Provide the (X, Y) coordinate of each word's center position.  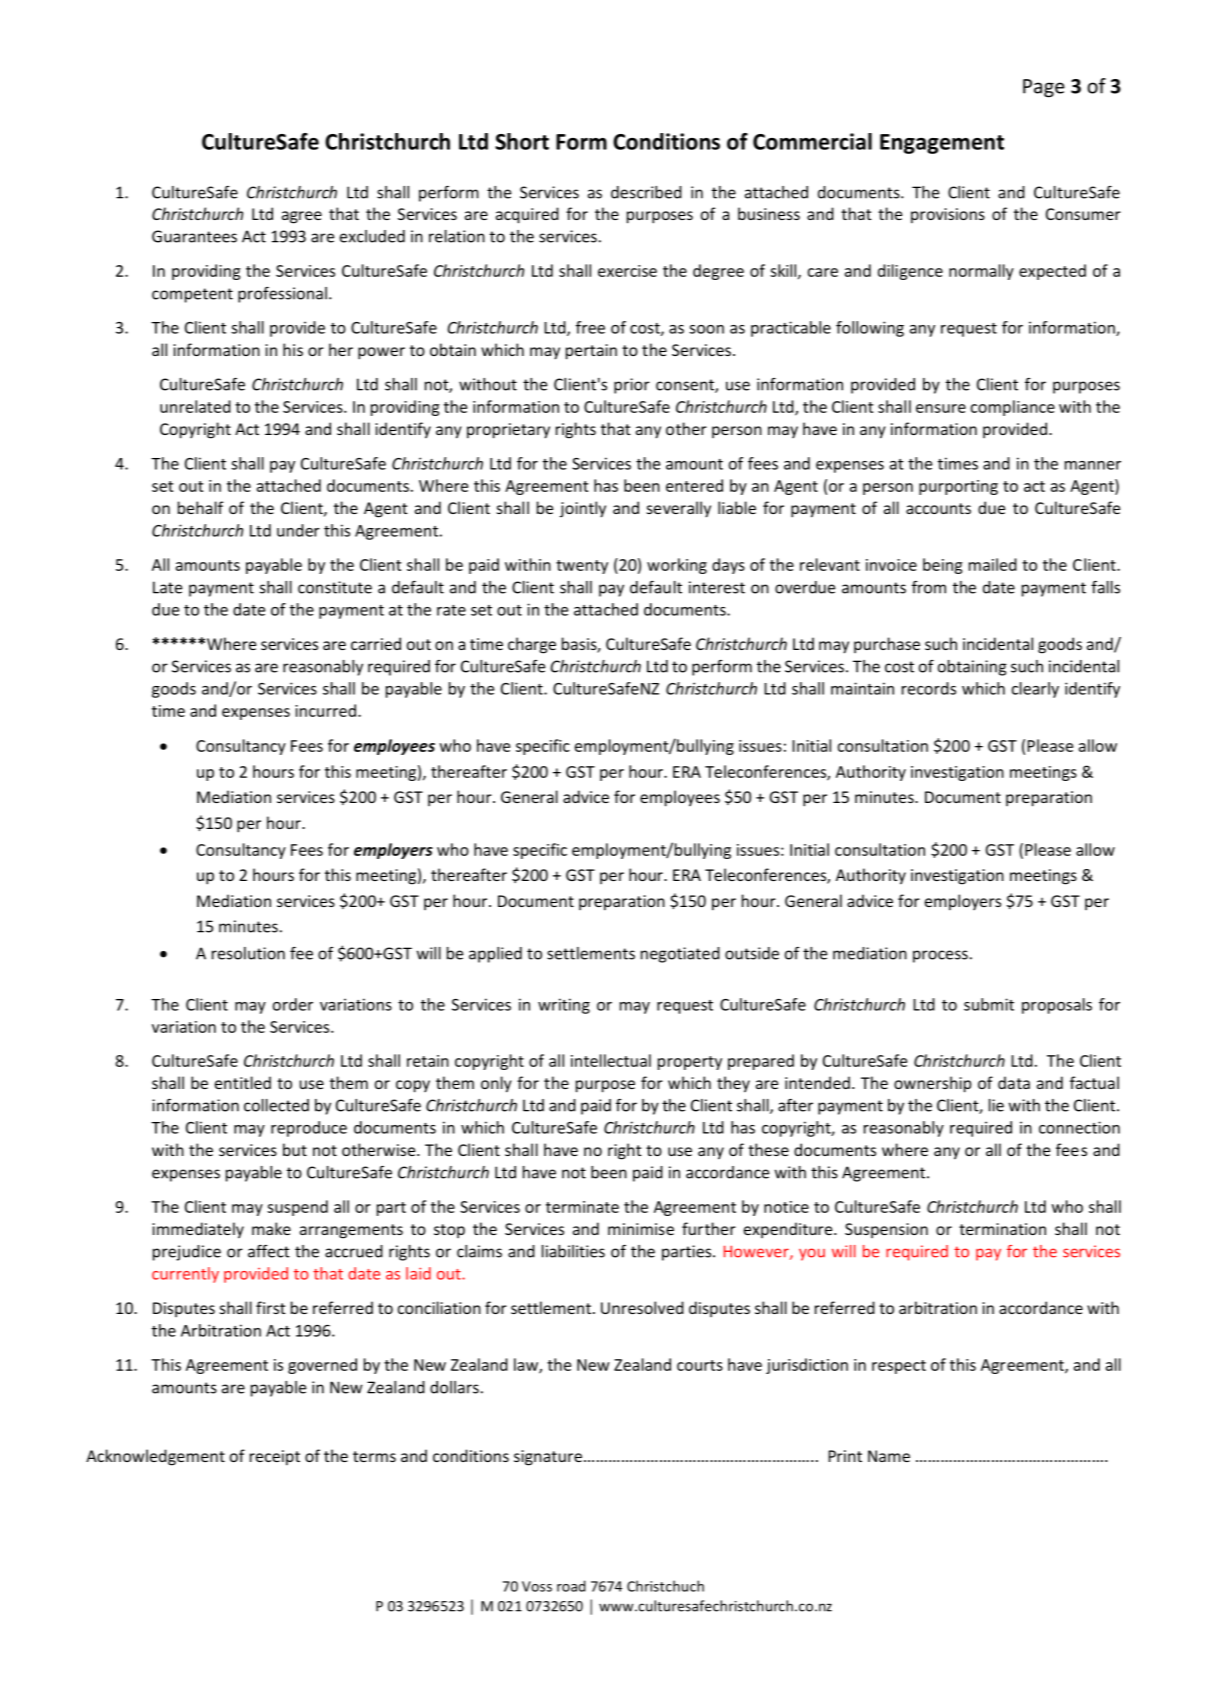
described (646, 192)
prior (632, 386)
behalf (201, 507)
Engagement (942, 144)
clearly (1035, 690)
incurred (325, 710)
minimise (641, 1229)
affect (269, 1251)
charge (532, 645)
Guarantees (194, 236)
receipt (275, 1457)
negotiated (680, 955)
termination (1002, 1229)
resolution (248, 953)
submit (989, 1004)
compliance (1013, 408)
